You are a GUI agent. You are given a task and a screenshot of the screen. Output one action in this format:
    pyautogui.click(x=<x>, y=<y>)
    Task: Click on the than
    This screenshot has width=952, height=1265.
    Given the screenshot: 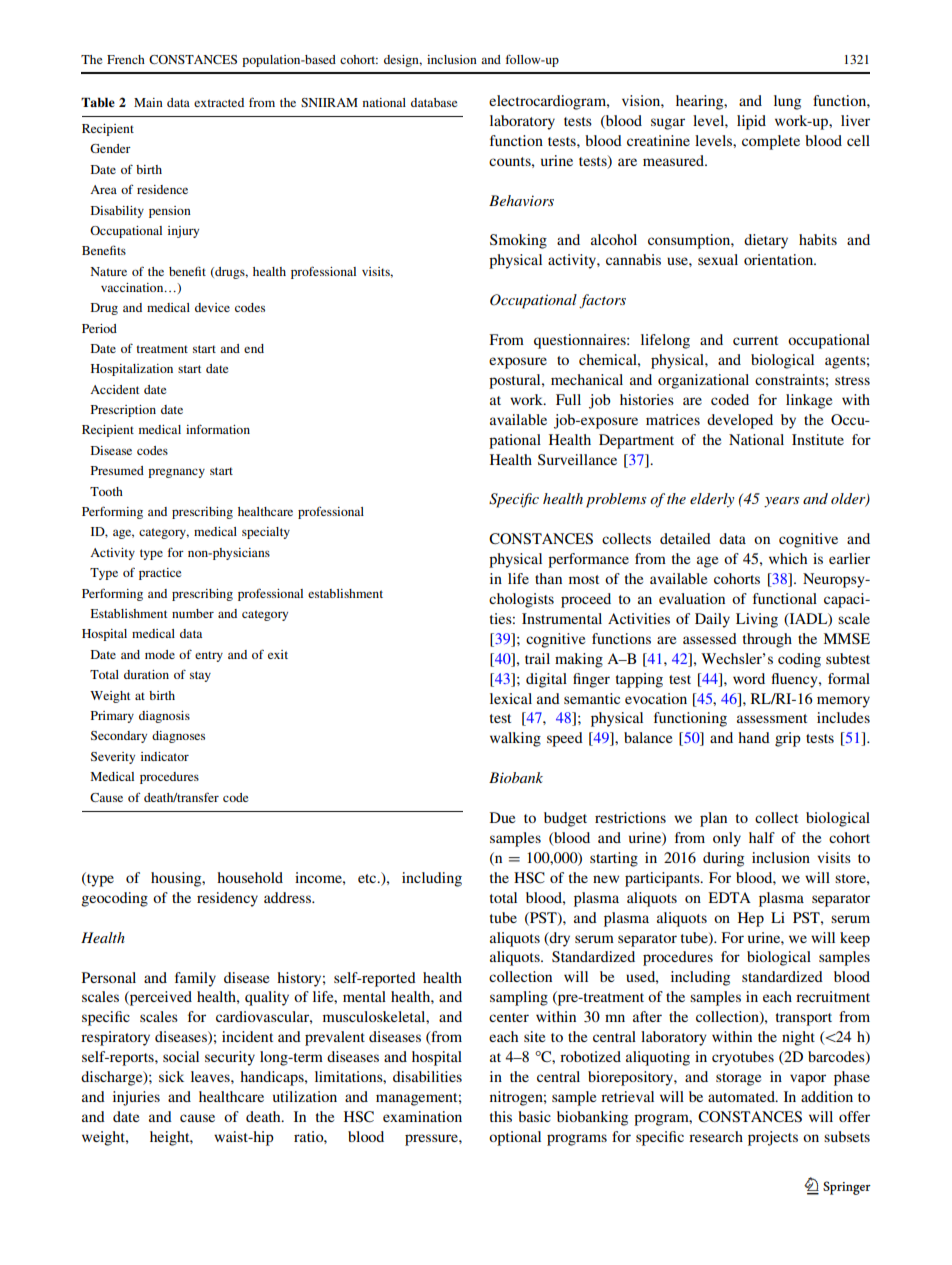 What is the action you would take?
    pyautogui.click(x=548, y=578)
